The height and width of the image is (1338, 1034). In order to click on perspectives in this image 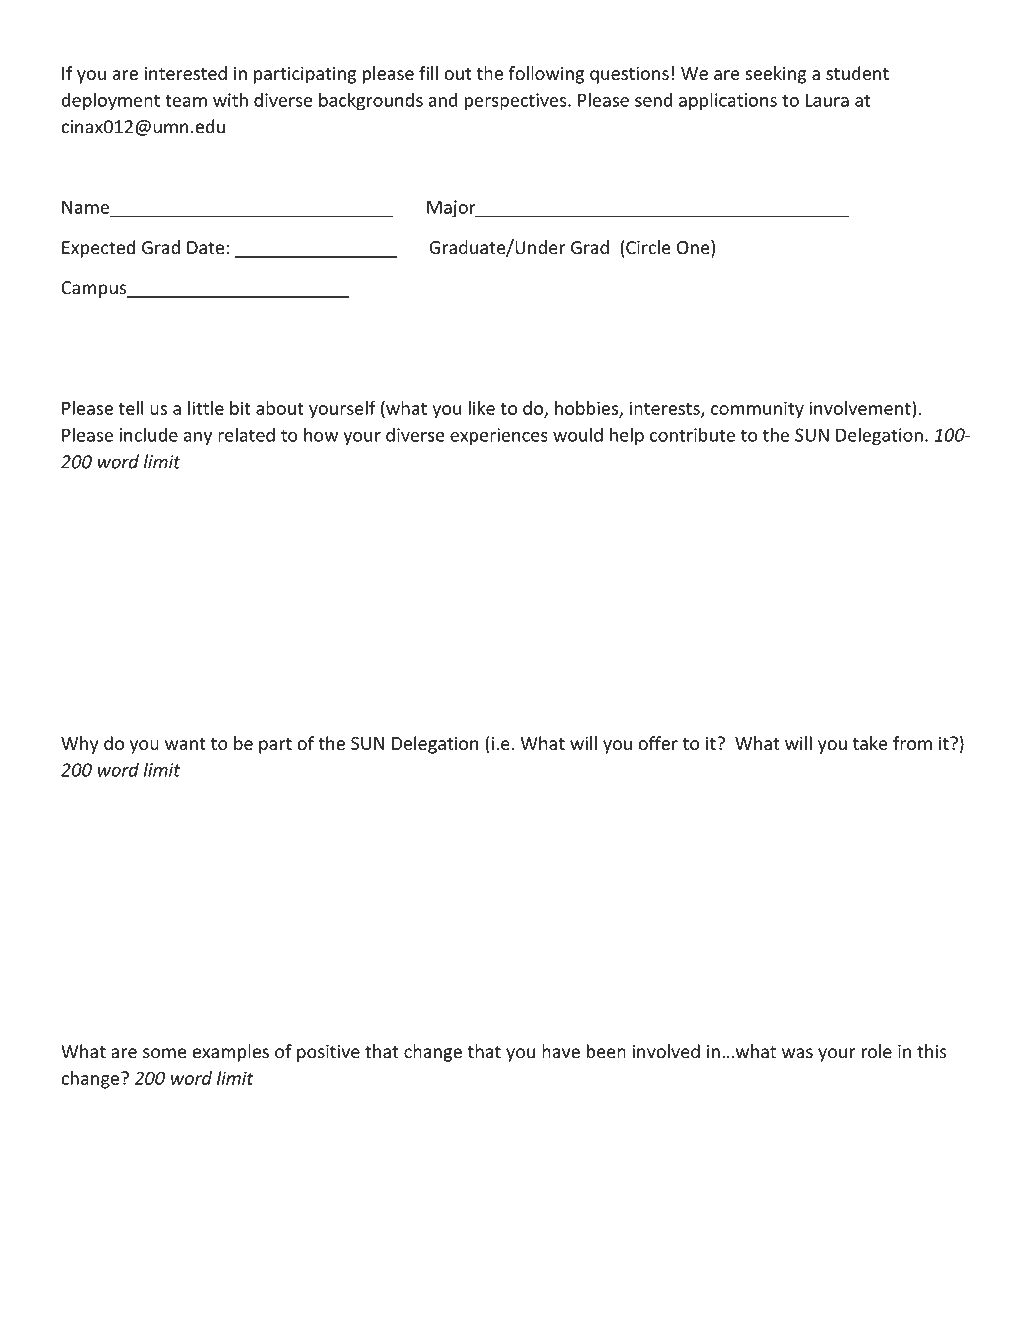, I will do `click(516, 102)`.
